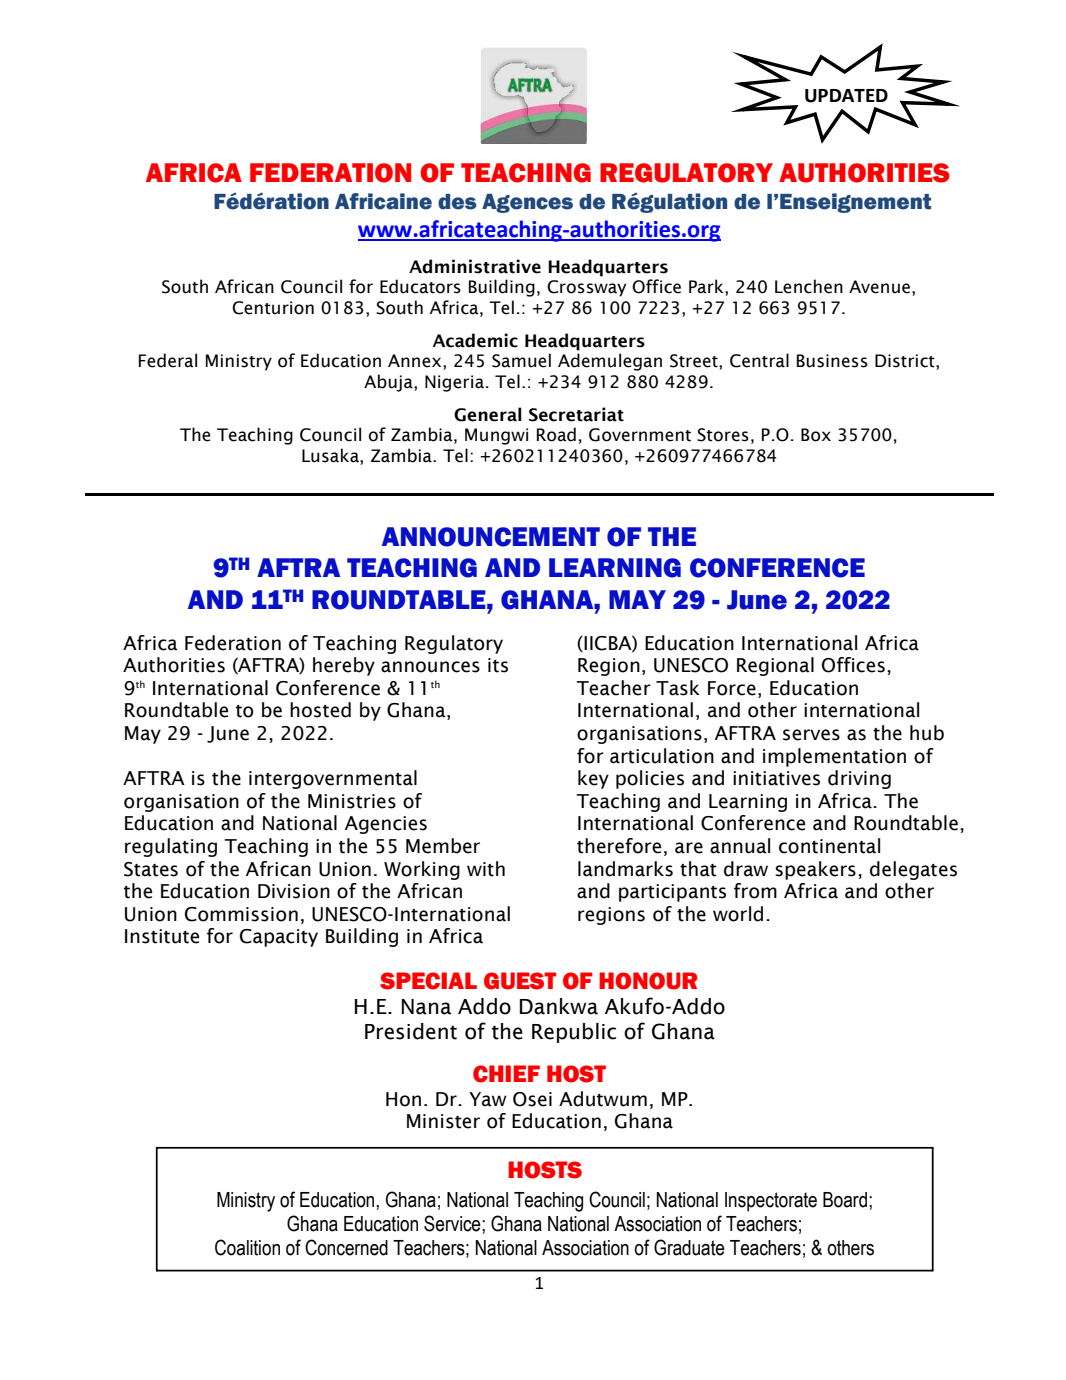 The height and width of the image is (1380, 1066). I want to click on GUEST, so click(520, 981).
